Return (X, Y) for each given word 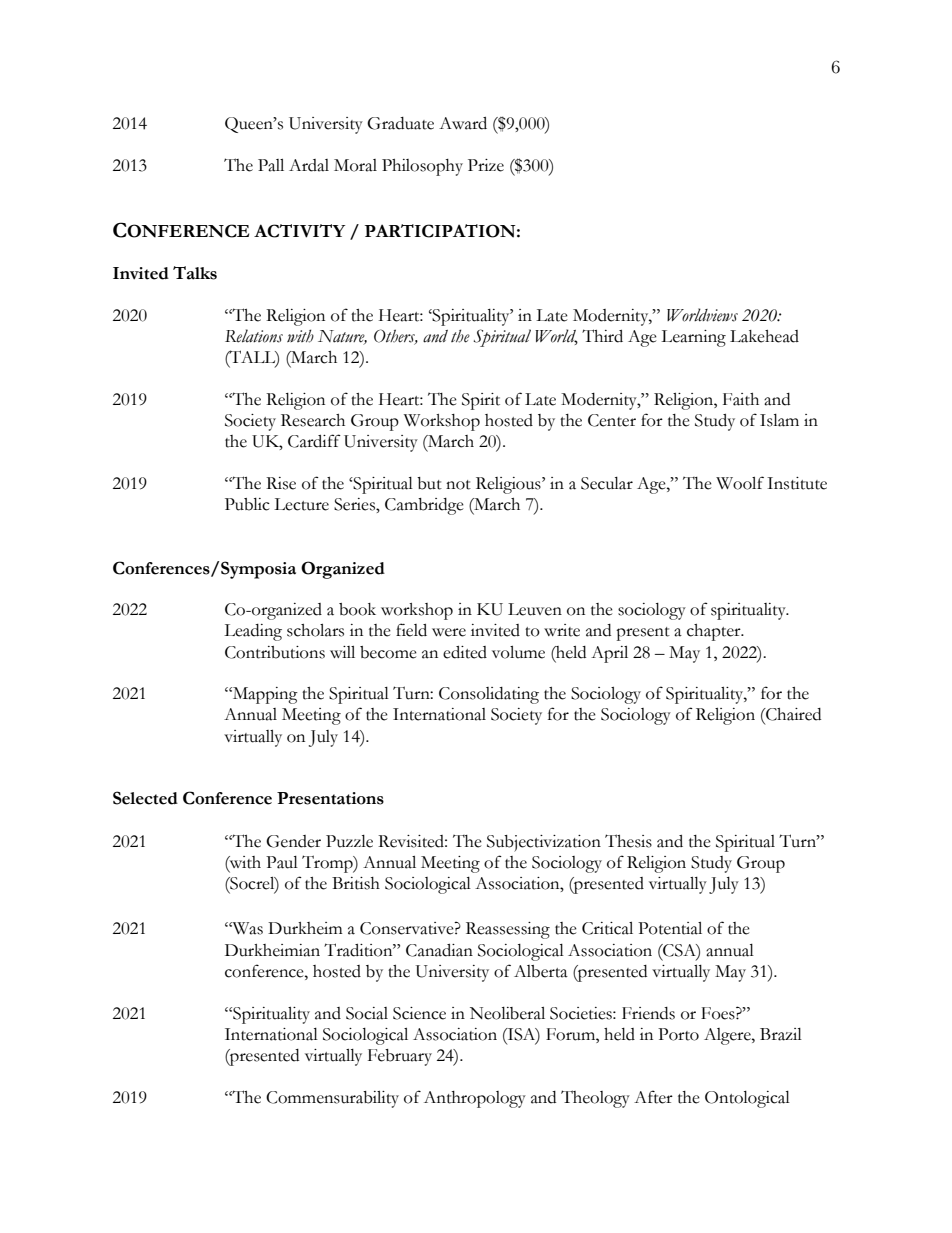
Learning (693, 338)
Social (367, 1013)
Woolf (740, 483)
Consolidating (489, 695)
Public (247, 504)
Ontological (747, 1099)
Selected (145, 798)
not (458, 485)
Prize (486, 165)
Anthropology (475, 1099)
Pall (271, 165)
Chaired (792, 714)
